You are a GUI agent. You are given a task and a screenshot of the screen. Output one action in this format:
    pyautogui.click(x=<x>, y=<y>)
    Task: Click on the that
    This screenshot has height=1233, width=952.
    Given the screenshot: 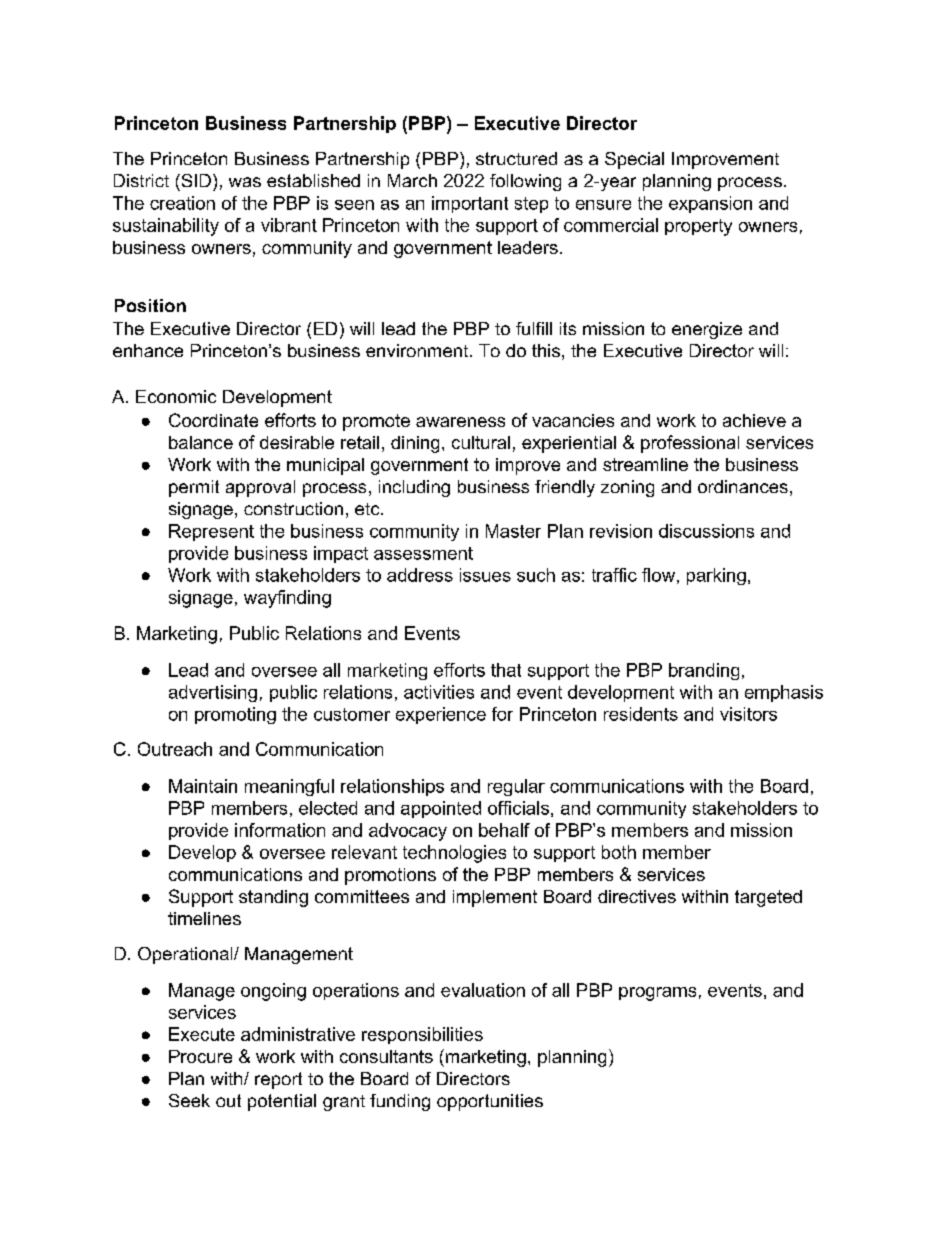 What is the action you would take?
    pyautogui.click(x=506, y=670)
